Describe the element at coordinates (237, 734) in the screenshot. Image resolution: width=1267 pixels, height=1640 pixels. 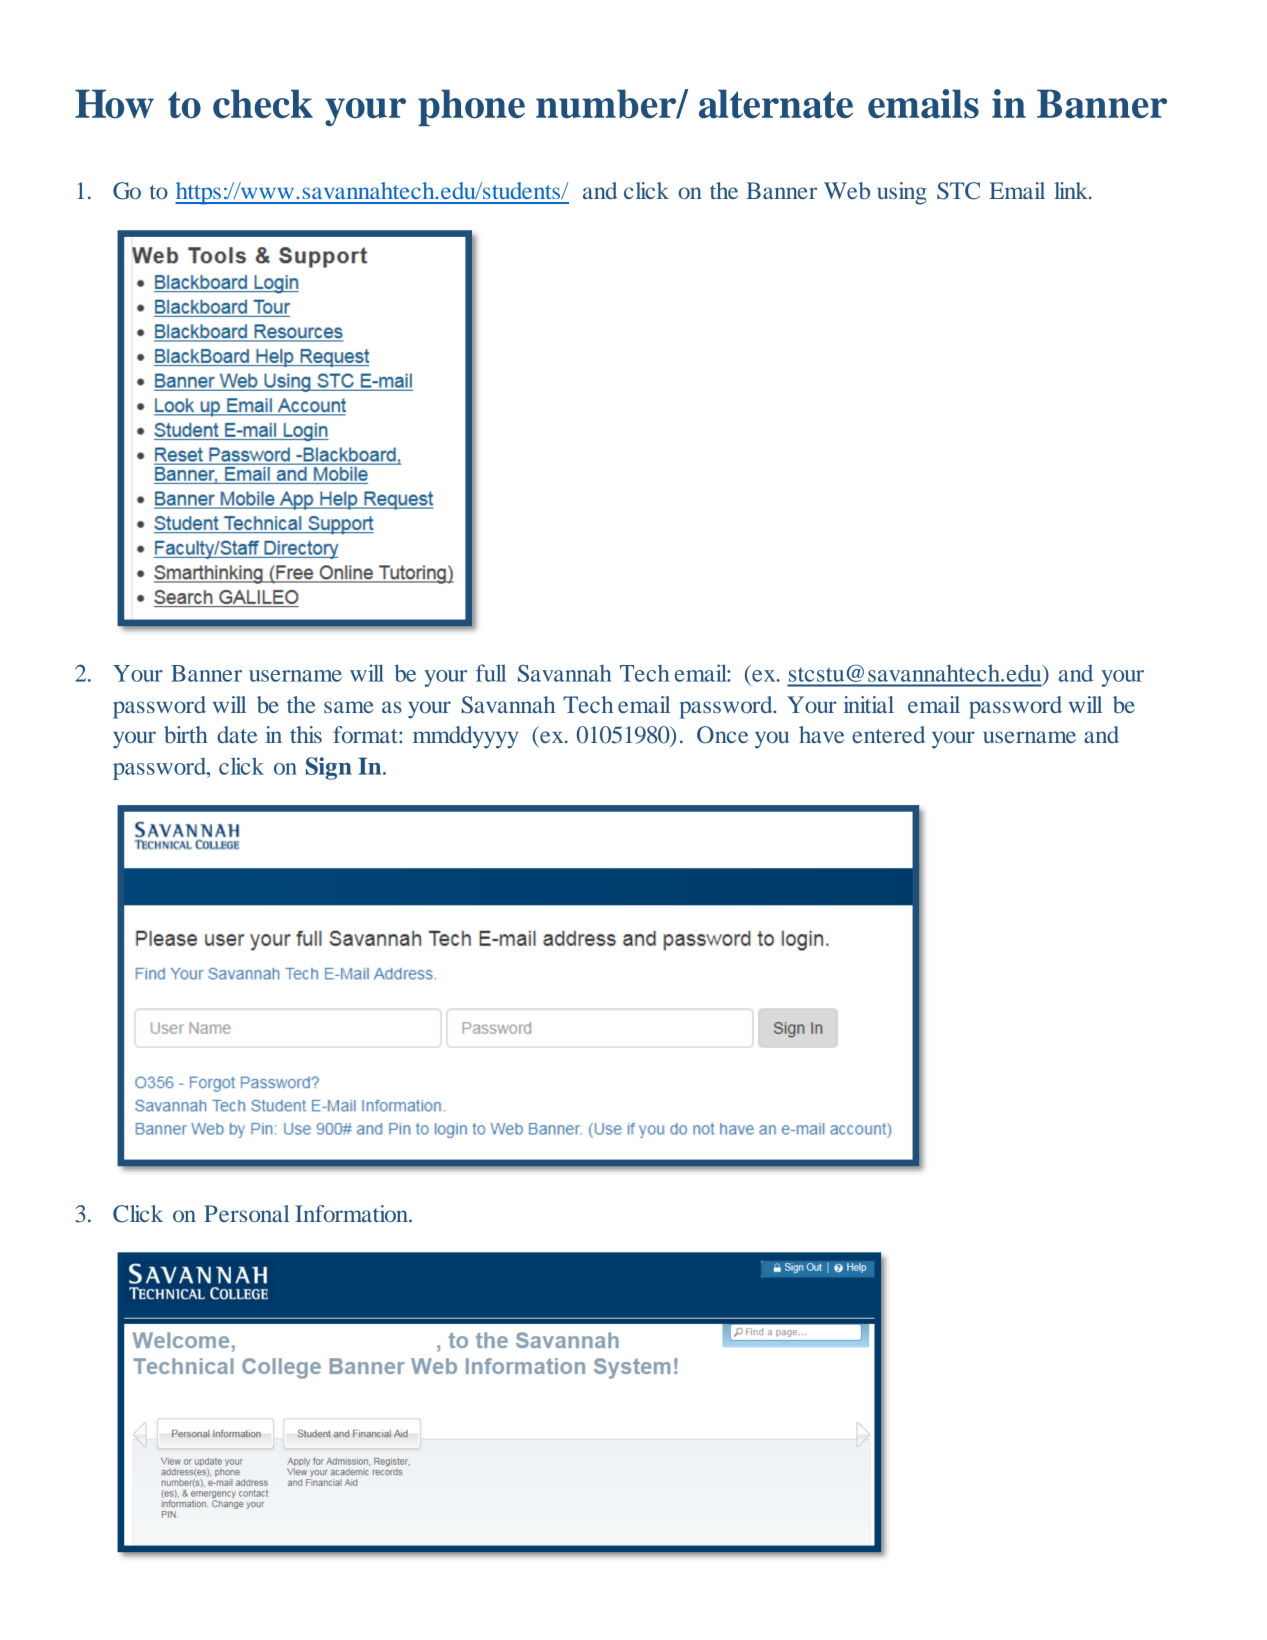
I see `date` at that location.
